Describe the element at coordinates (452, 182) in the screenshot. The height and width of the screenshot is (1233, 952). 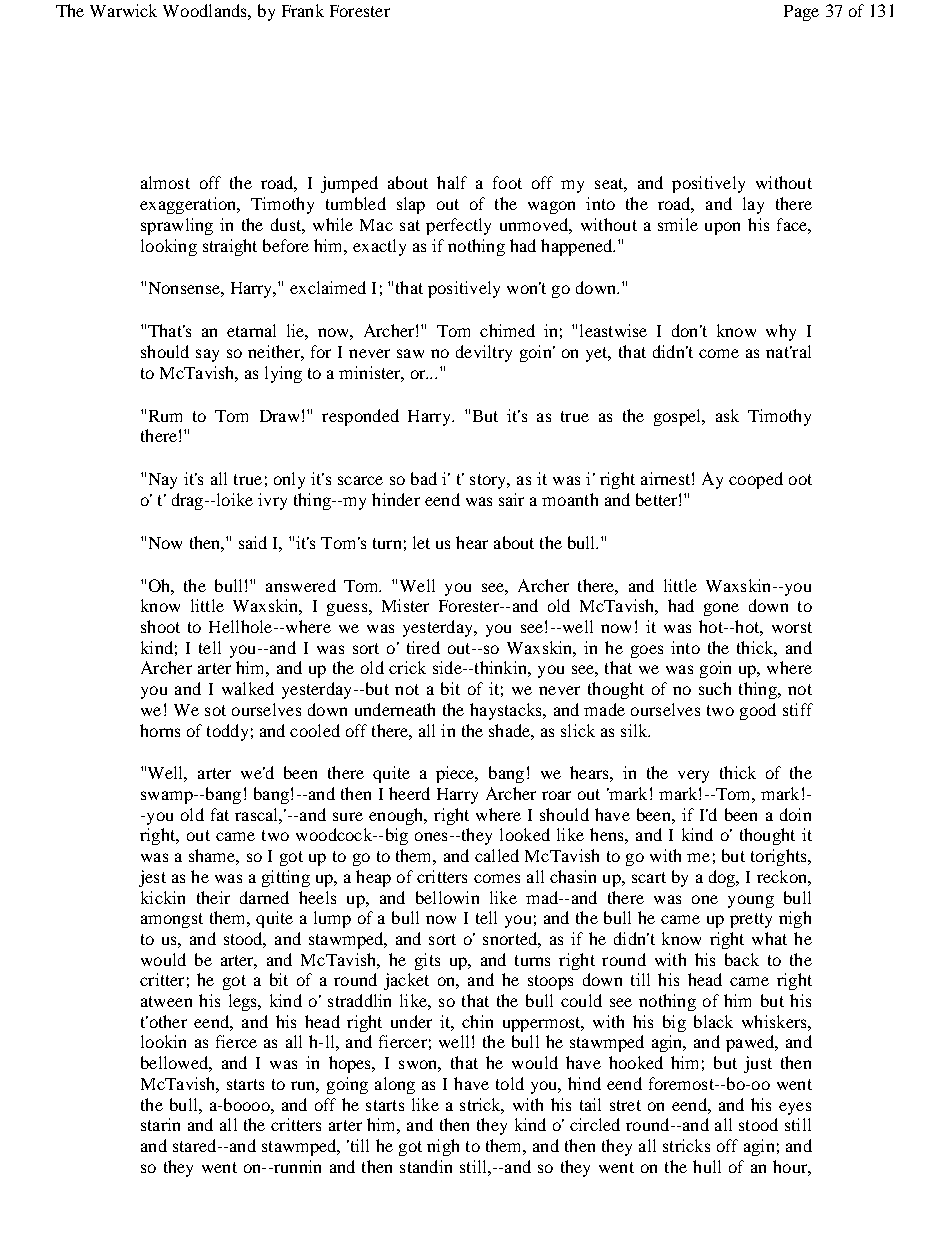
I see `half` at that location.
